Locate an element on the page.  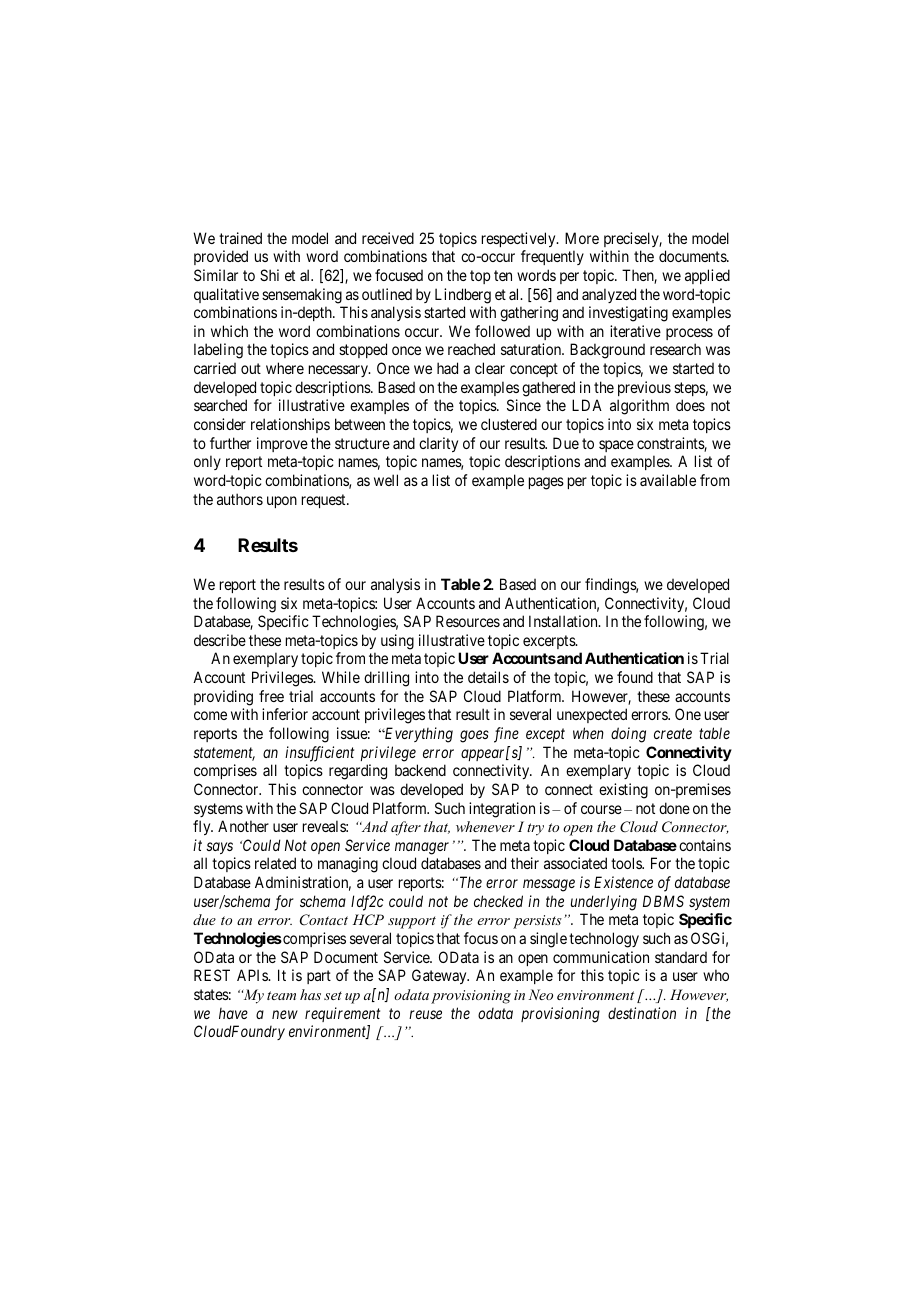
team is located at coordinates (281, 995).
